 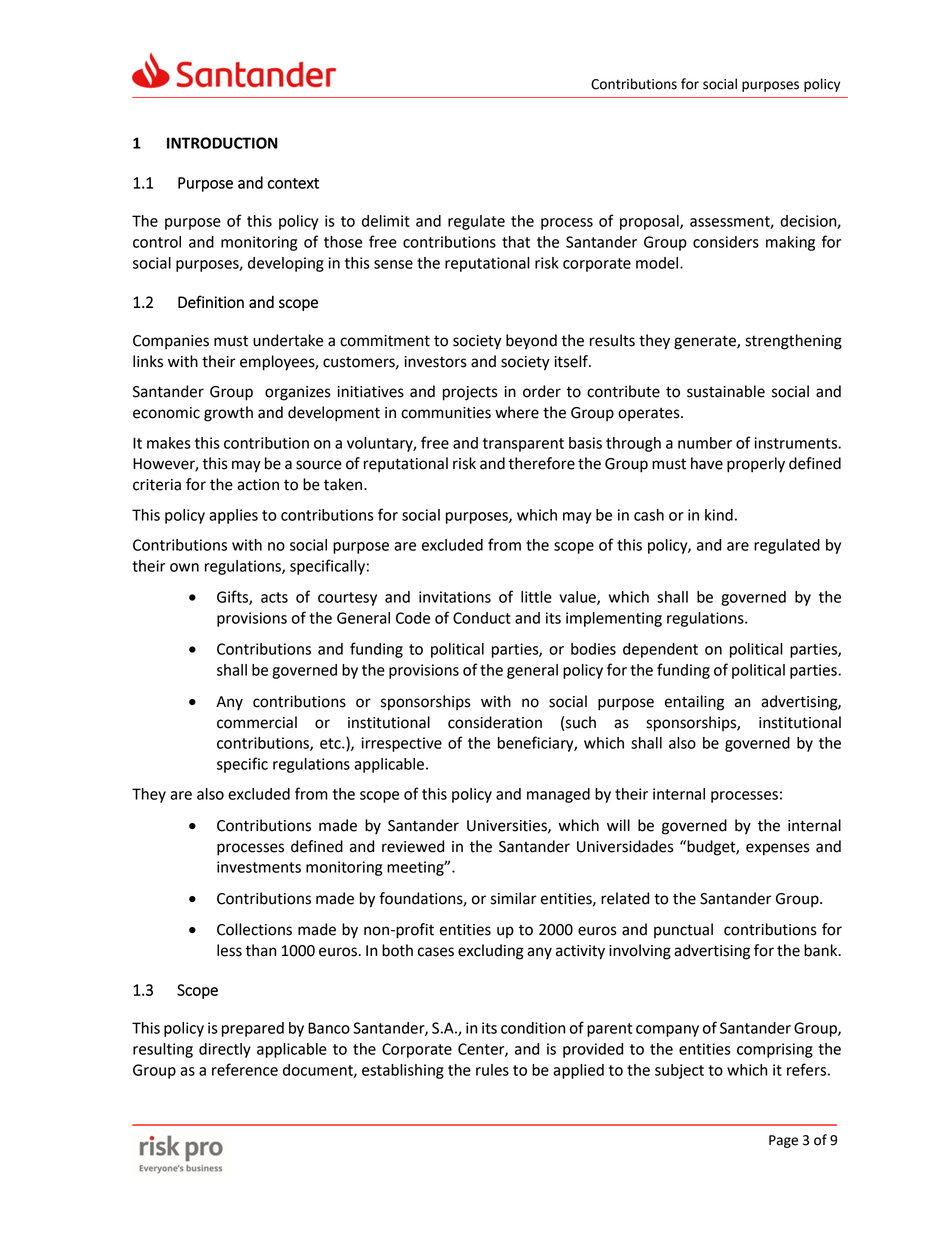 I want to click on consideration, so click(x=495, y=722).
